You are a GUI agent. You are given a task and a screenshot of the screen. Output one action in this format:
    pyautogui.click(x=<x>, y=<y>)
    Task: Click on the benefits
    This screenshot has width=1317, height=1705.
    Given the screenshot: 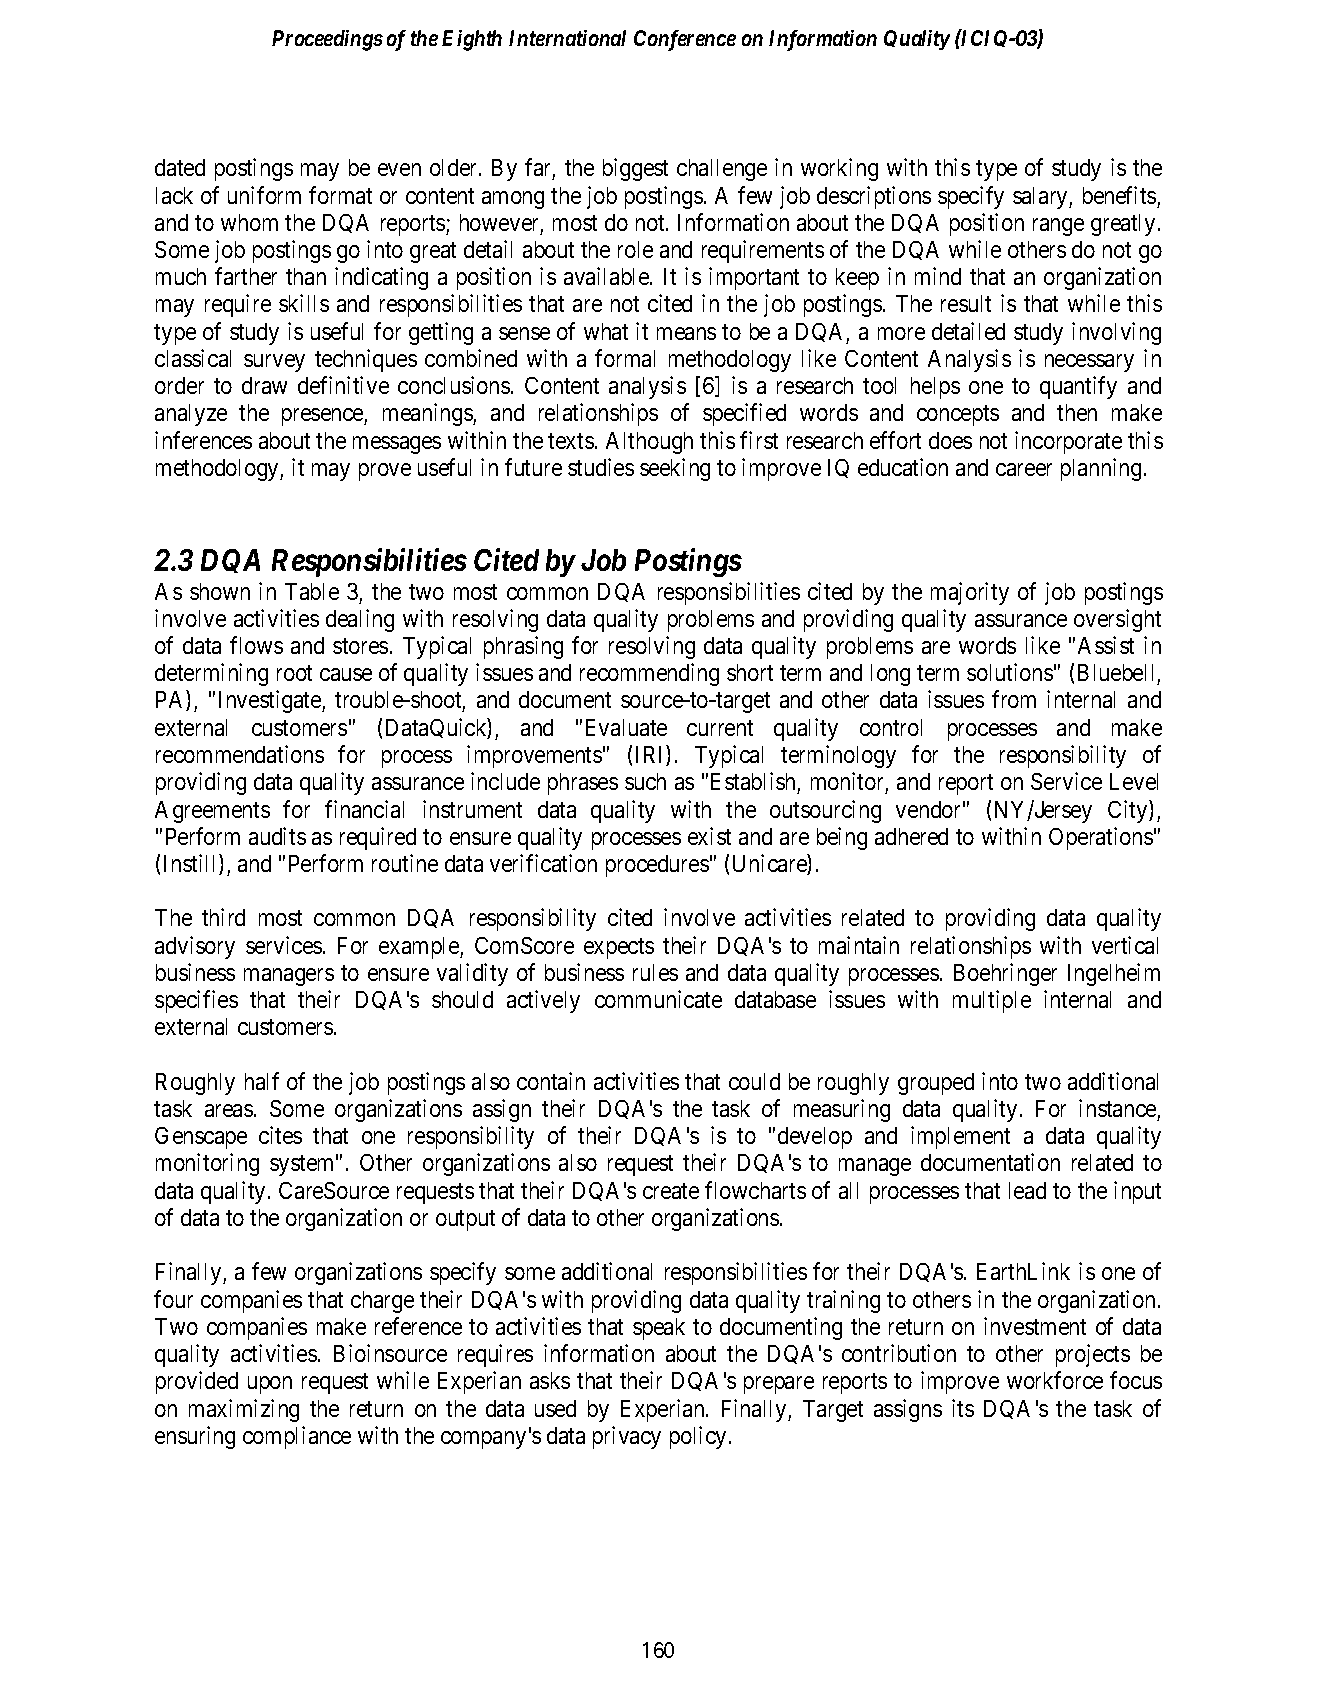 What is the action you would take?
    pyautogui.click(x=1119, y=195)
